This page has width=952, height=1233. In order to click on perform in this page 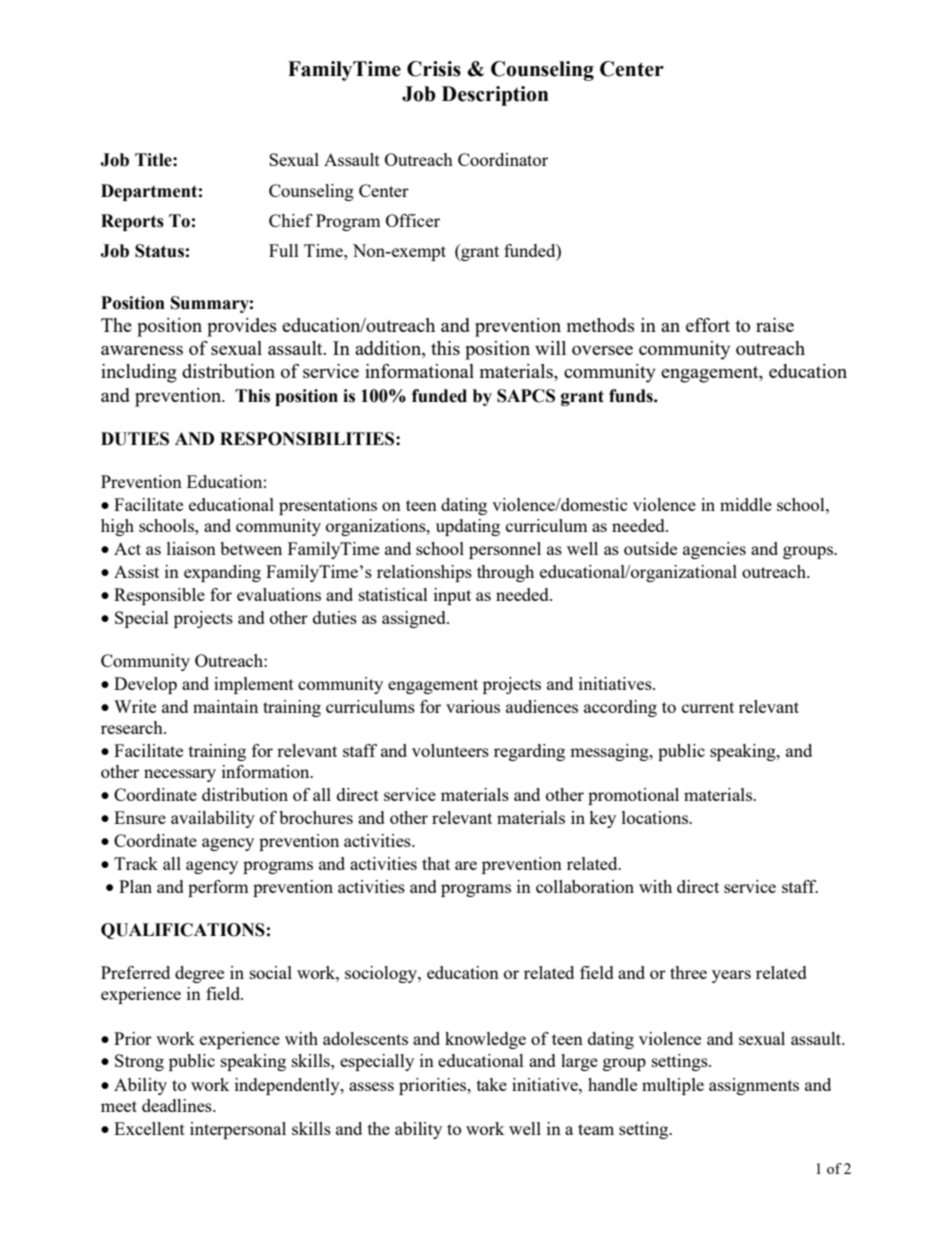, I will do `click(218, 888)`.
